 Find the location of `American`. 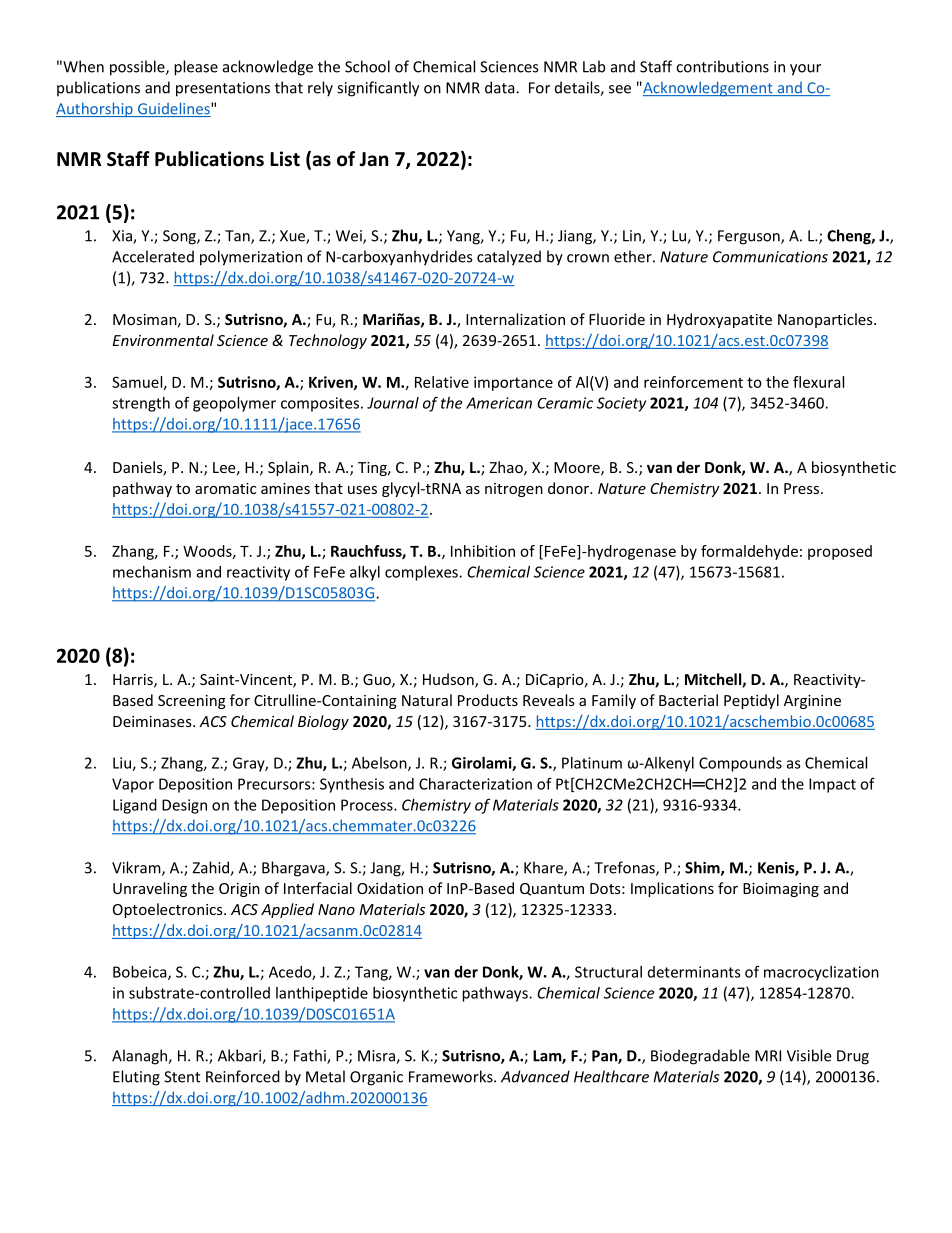

American is located at coordinates (499, 403).
